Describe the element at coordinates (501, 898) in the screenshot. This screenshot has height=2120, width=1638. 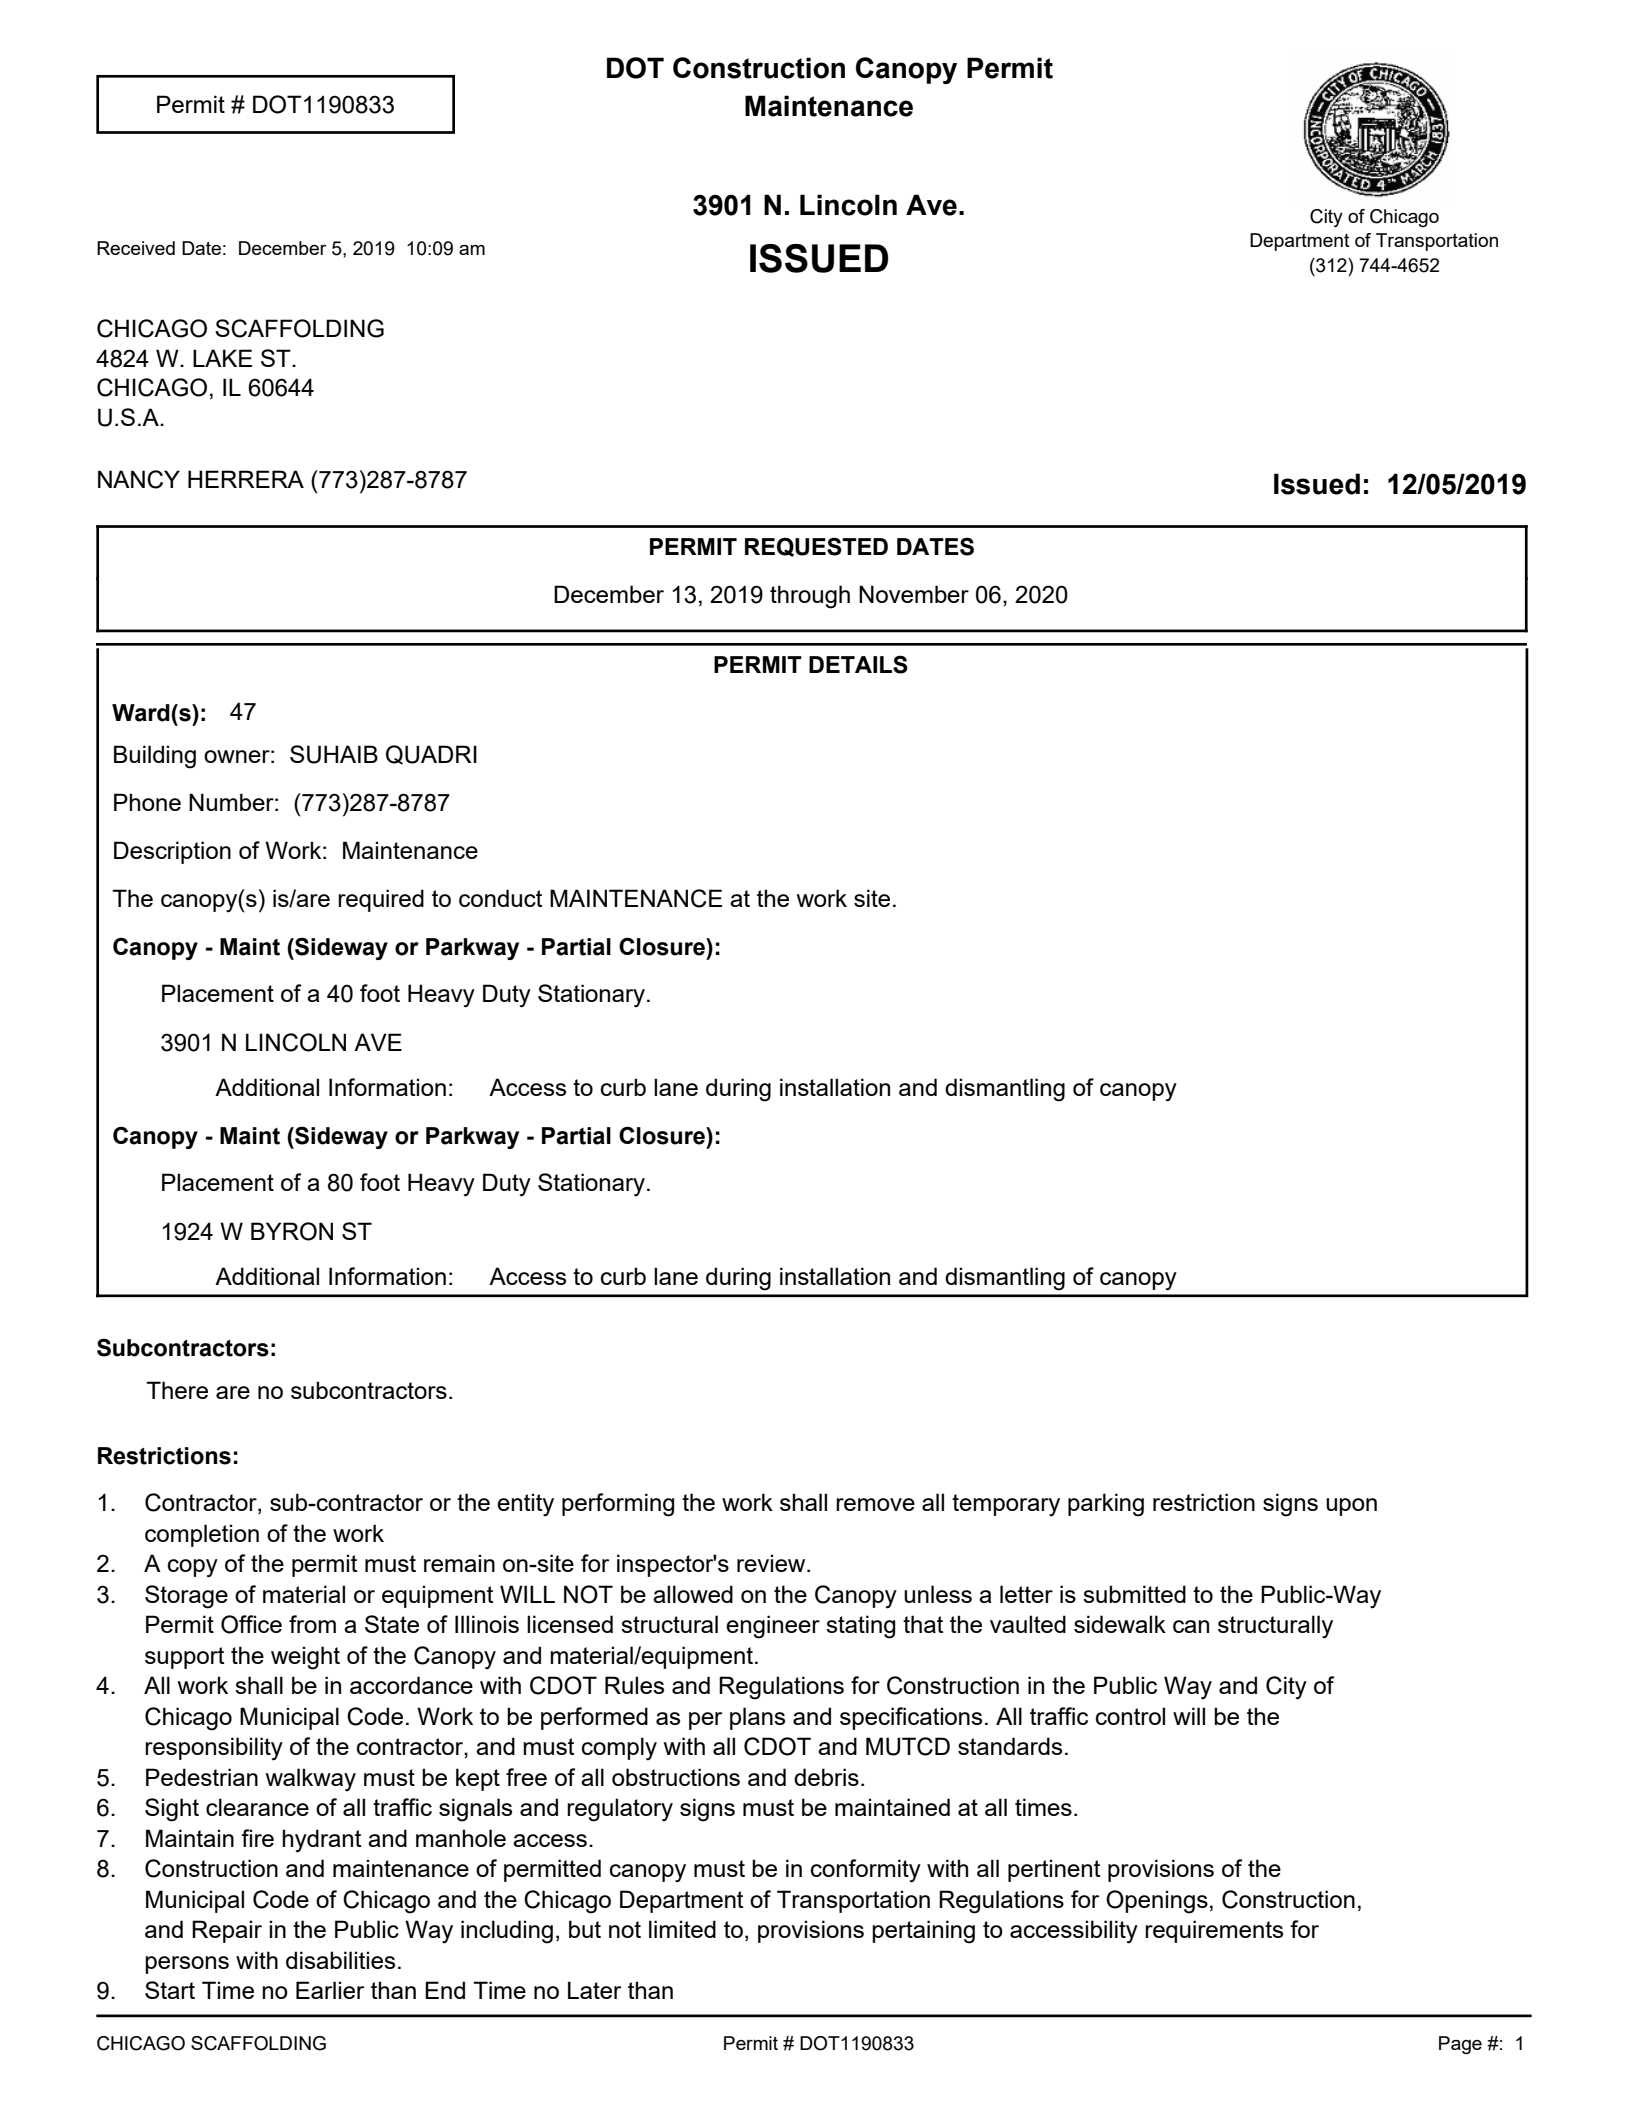
I see `conduct` at that location.
